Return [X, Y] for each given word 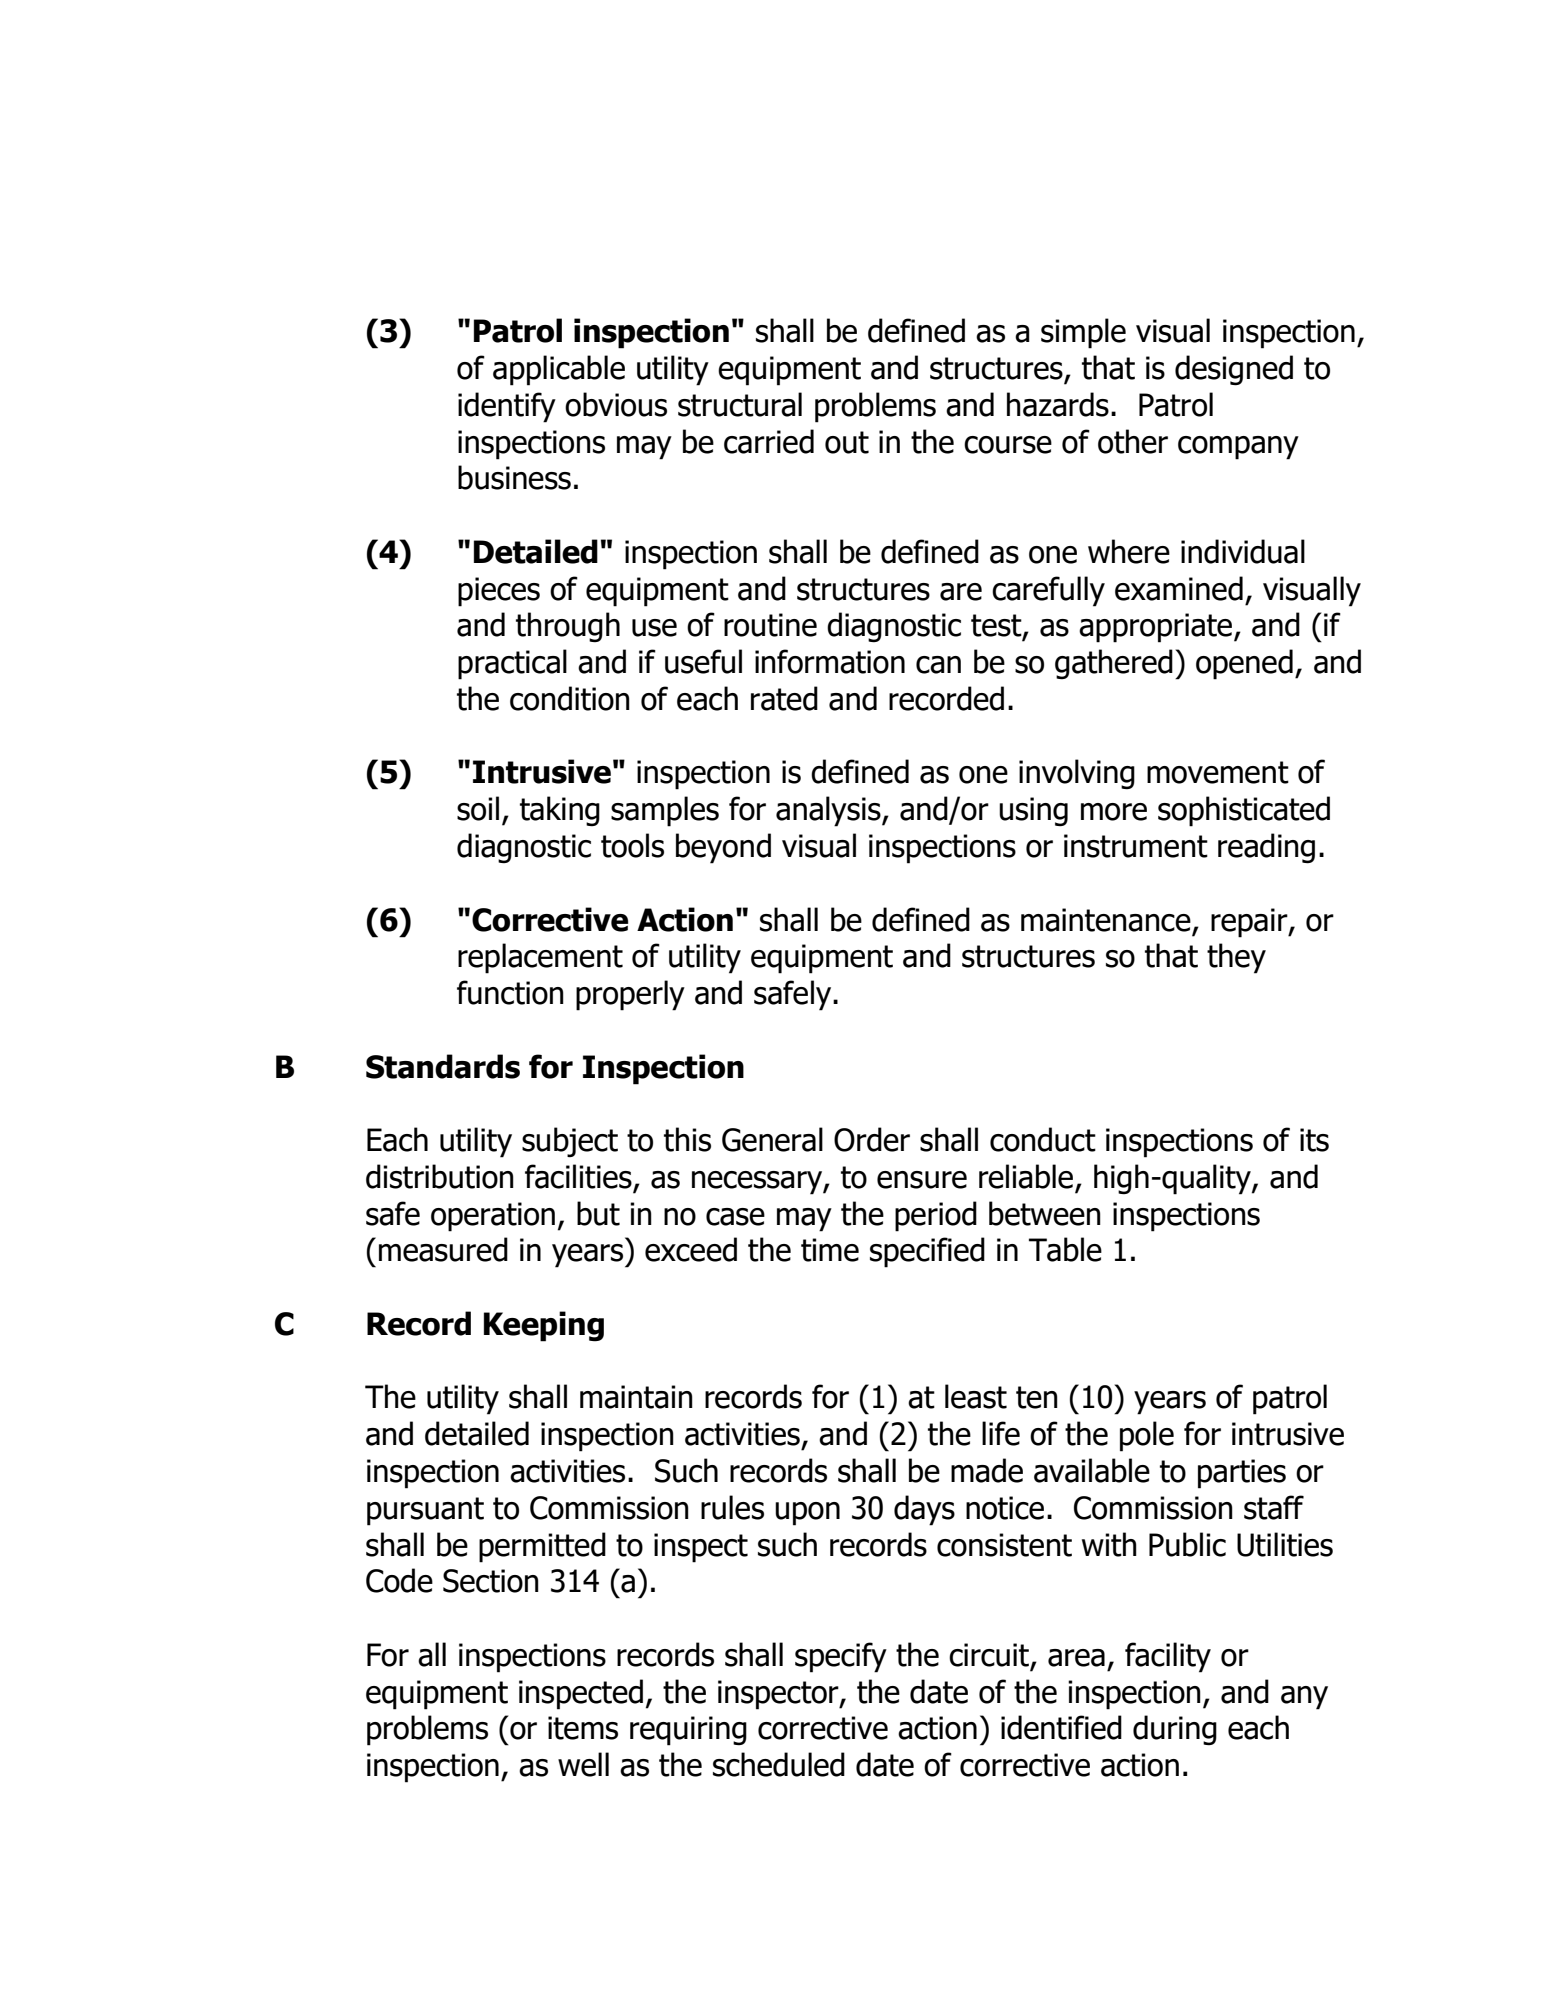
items [583, 1728]
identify [507, 407]
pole [1147, 1436]
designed [1234, 370]
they [1236, 958]
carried [769, 441]
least [976, 1396]
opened [1244, 664]
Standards [443, 1066]
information [830, 661]
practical [512, 664]
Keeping [544, 1326]
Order [872, 1139]
